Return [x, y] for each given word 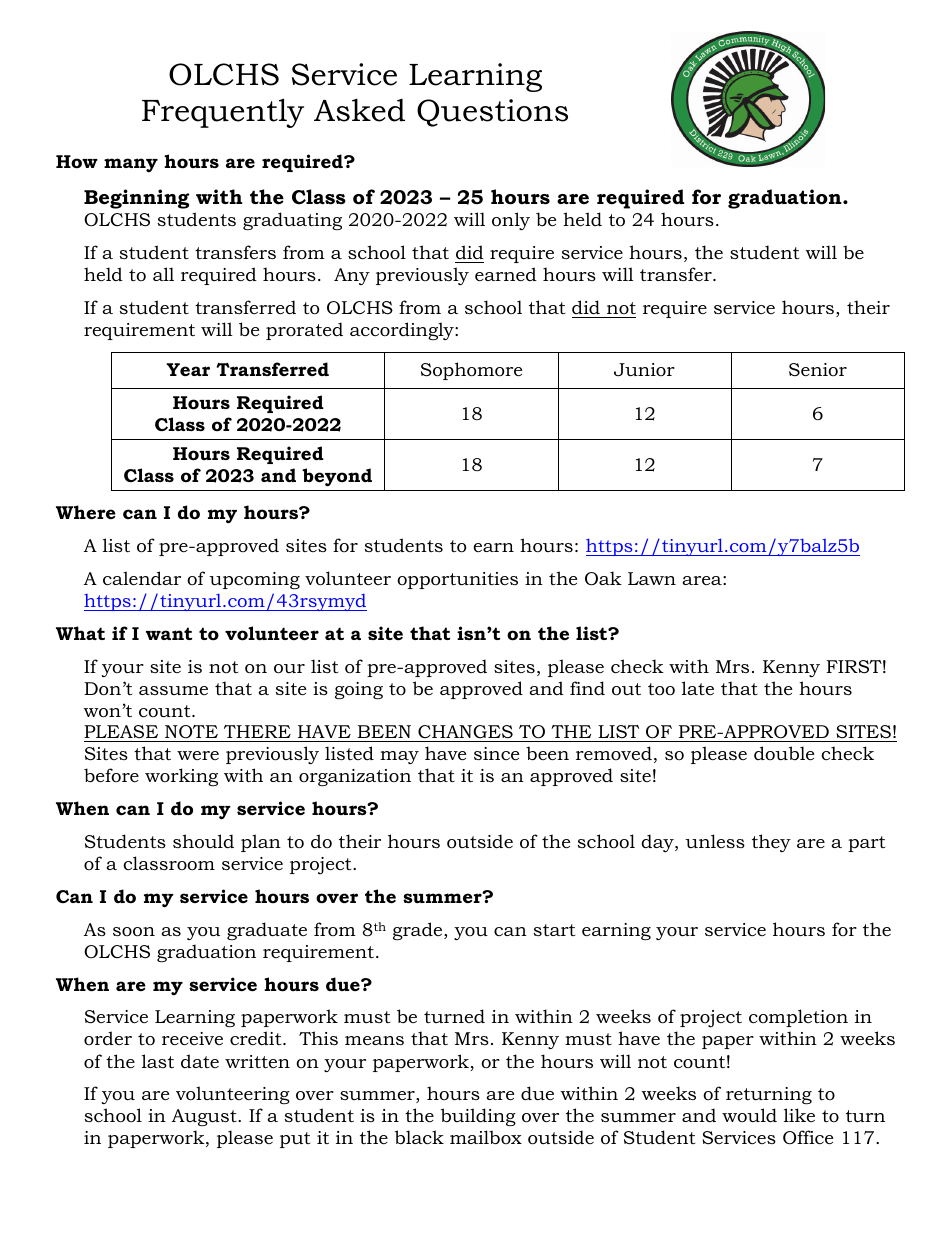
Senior [818, 370]
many [131, 165]
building [478, 1117]
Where [86, 512]
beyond [337, 477]
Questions [492, 113]
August [205, 1117]
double [784, 753]
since [496, 753]
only [511, 221]
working [181, 777]
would [749, 1115]
